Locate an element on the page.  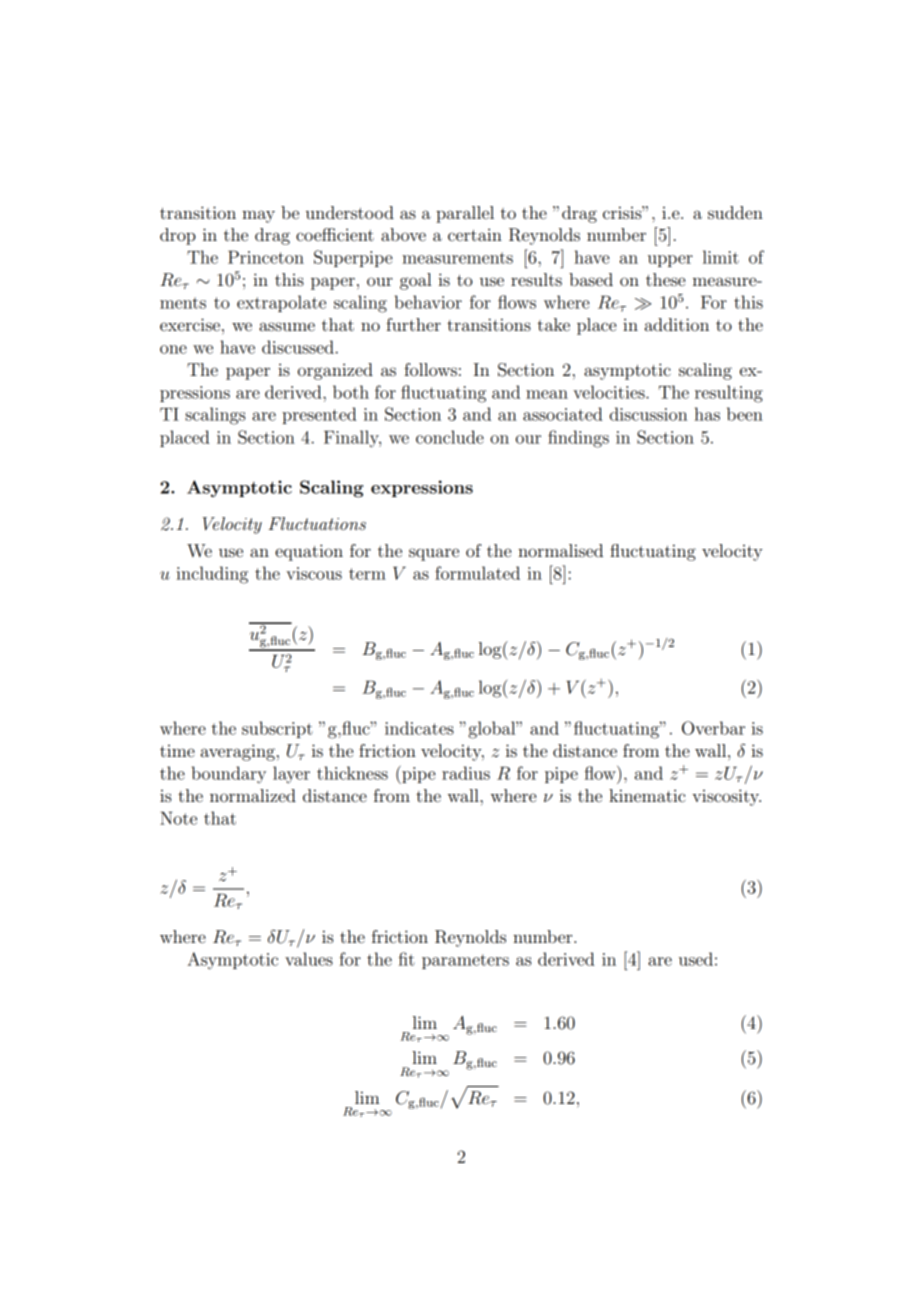
conclude is located at coordinates (450, 437).
